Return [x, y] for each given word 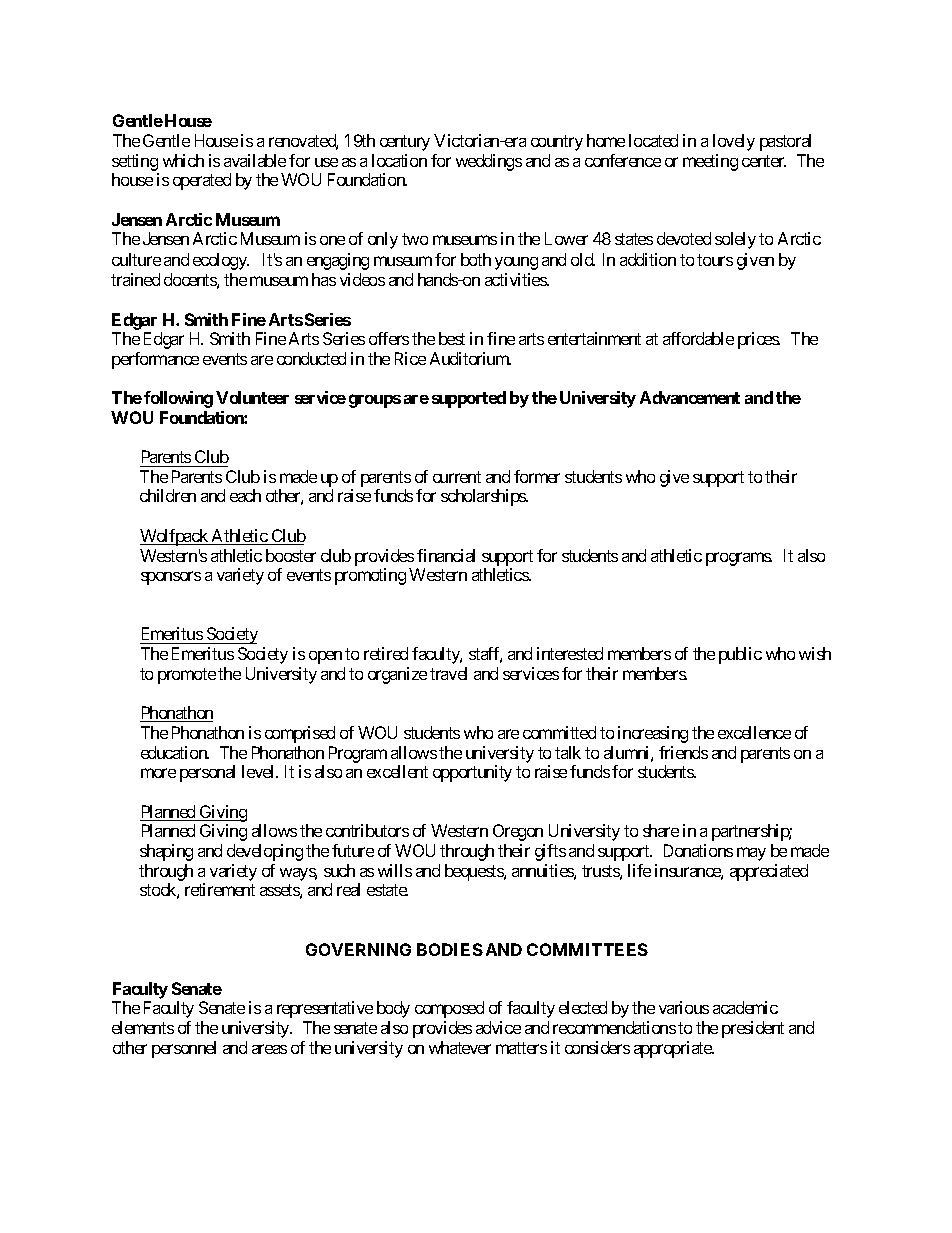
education [175, 752]
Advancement [690, 397]
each [245, 495]
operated [202, 181]
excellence [754, 732]
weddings [489, 162]
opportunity [472, 773]
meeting [710, 162]
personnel [184, 1049]
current [457, 477]
